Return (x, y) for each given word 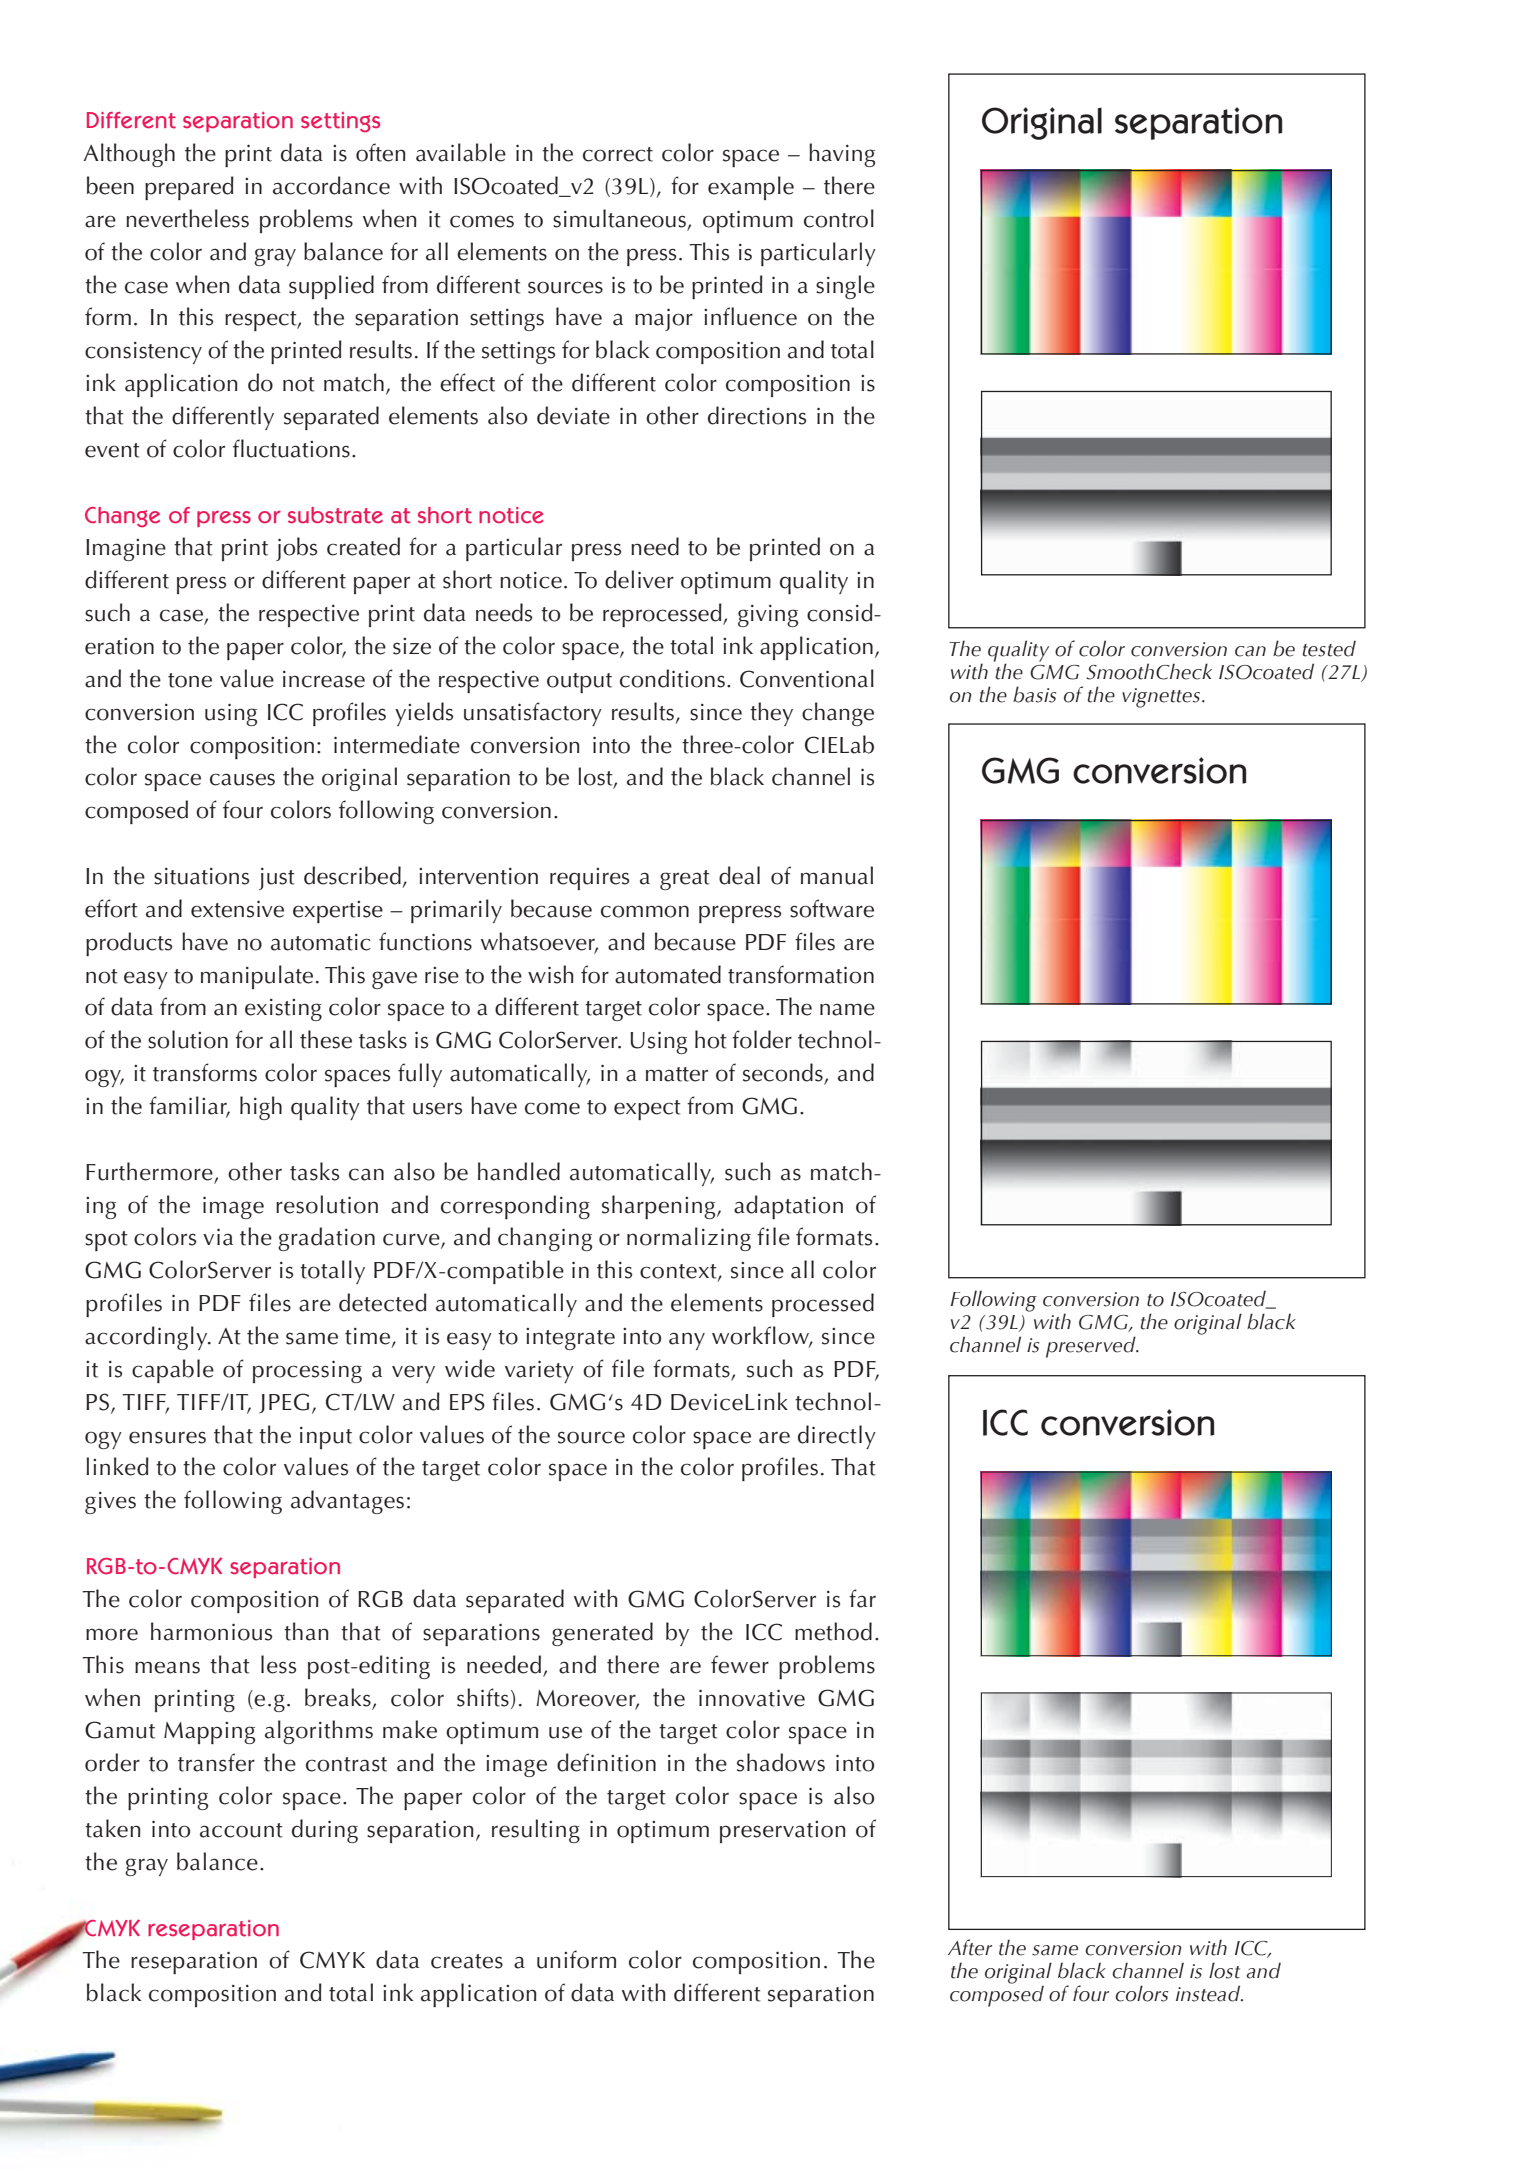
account (241, 1830)
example (751, 188)
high (261, 1108)
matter (677, 1074)
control (839, 218)
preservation (783, 1832)
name (847, 1009)
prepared (189, 188)
